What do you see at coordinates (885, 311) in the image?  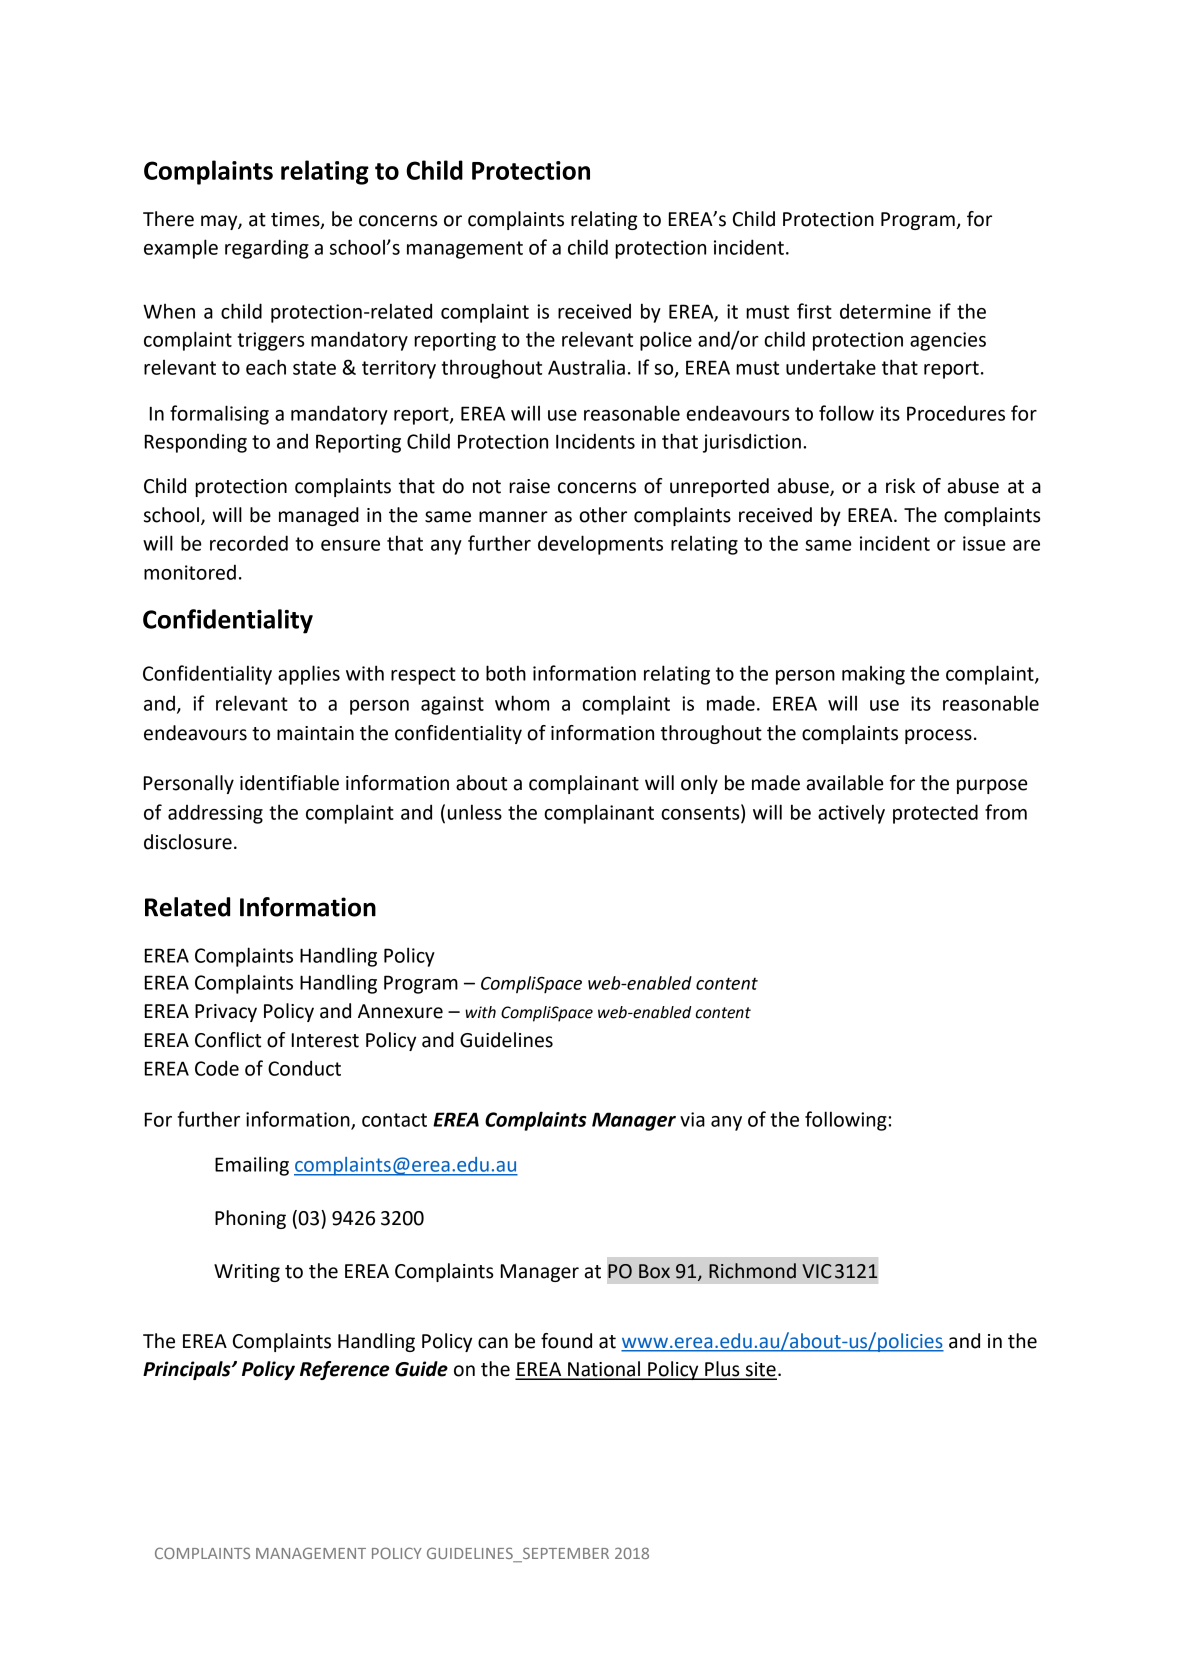 I see `determine` at bounding box center [885, 311].
